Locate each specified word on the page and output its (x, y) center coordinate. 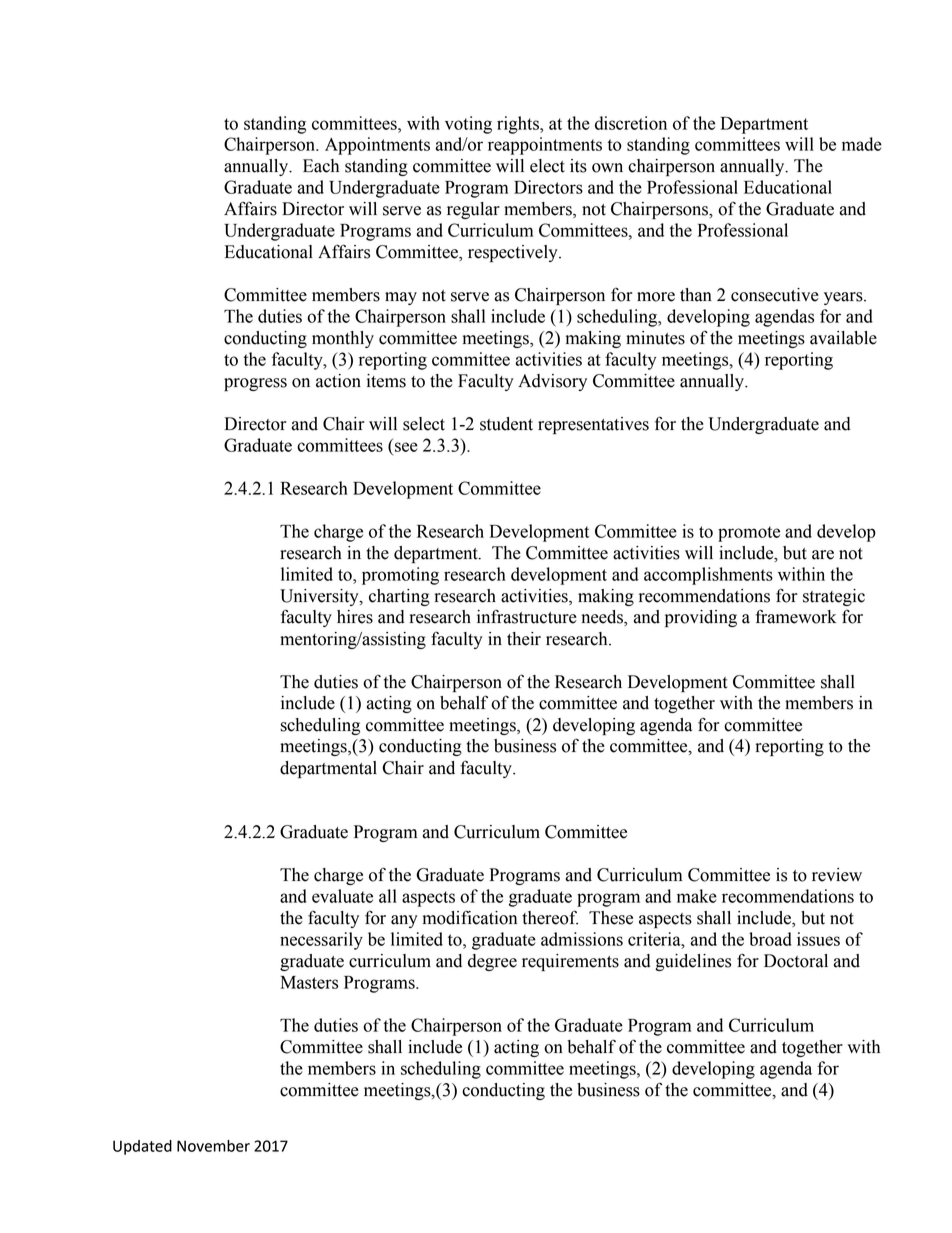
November (213, 1146)
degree (492, 962)
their (524, 639)
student (506, 424)
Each (321, 166)
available (843, 338)
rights (519, 125)
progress (255, 384)
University (320, 597)
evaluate (342, 896)
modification (470, 917)
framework (795, 616)
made (862, 144)
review (837, 875)
